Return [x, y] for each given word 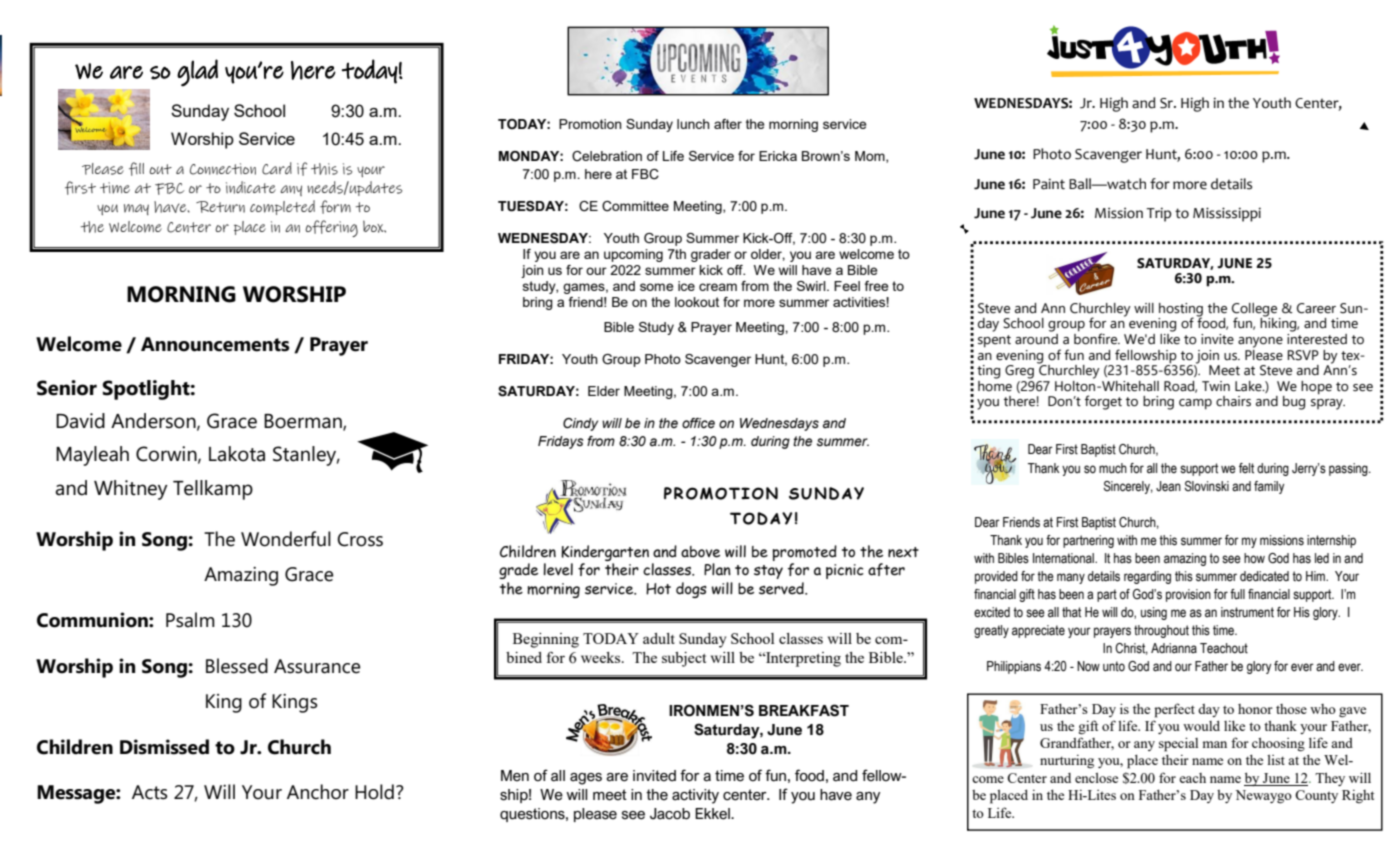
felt [1246, 468]
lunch [693, 124]
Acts [150, 792]
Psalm [190, 620]
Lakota [237, 454]
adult [659, 638]
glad [197, 73]
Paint [1049, 184]
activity [695, 796]
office [698, 423]
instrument [1247, 612]
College [1254, 310]
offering [331, 228]
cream [718, 287]
